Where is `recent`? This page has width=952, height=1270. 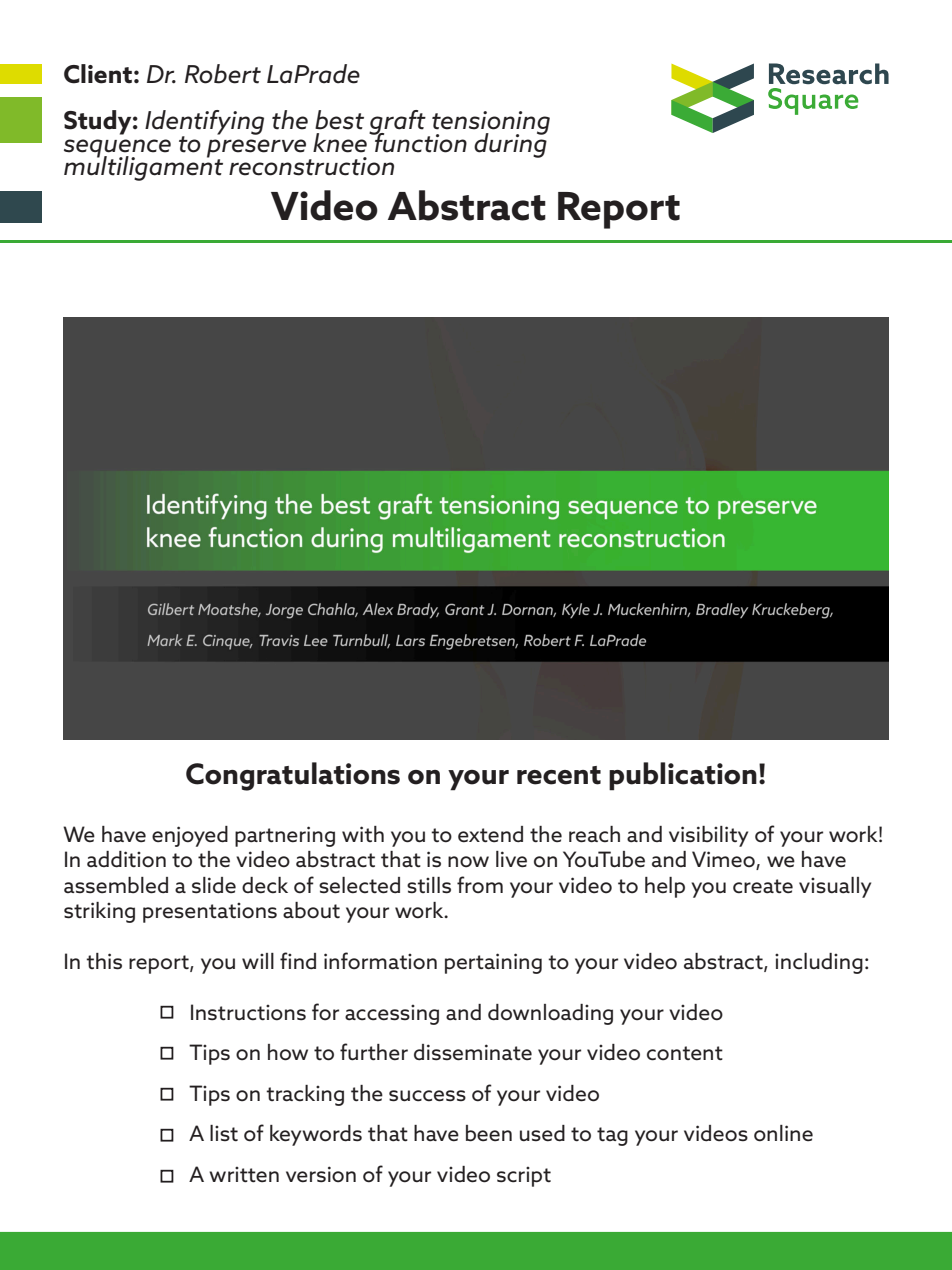 recent is located at coordinates (559, 775).
